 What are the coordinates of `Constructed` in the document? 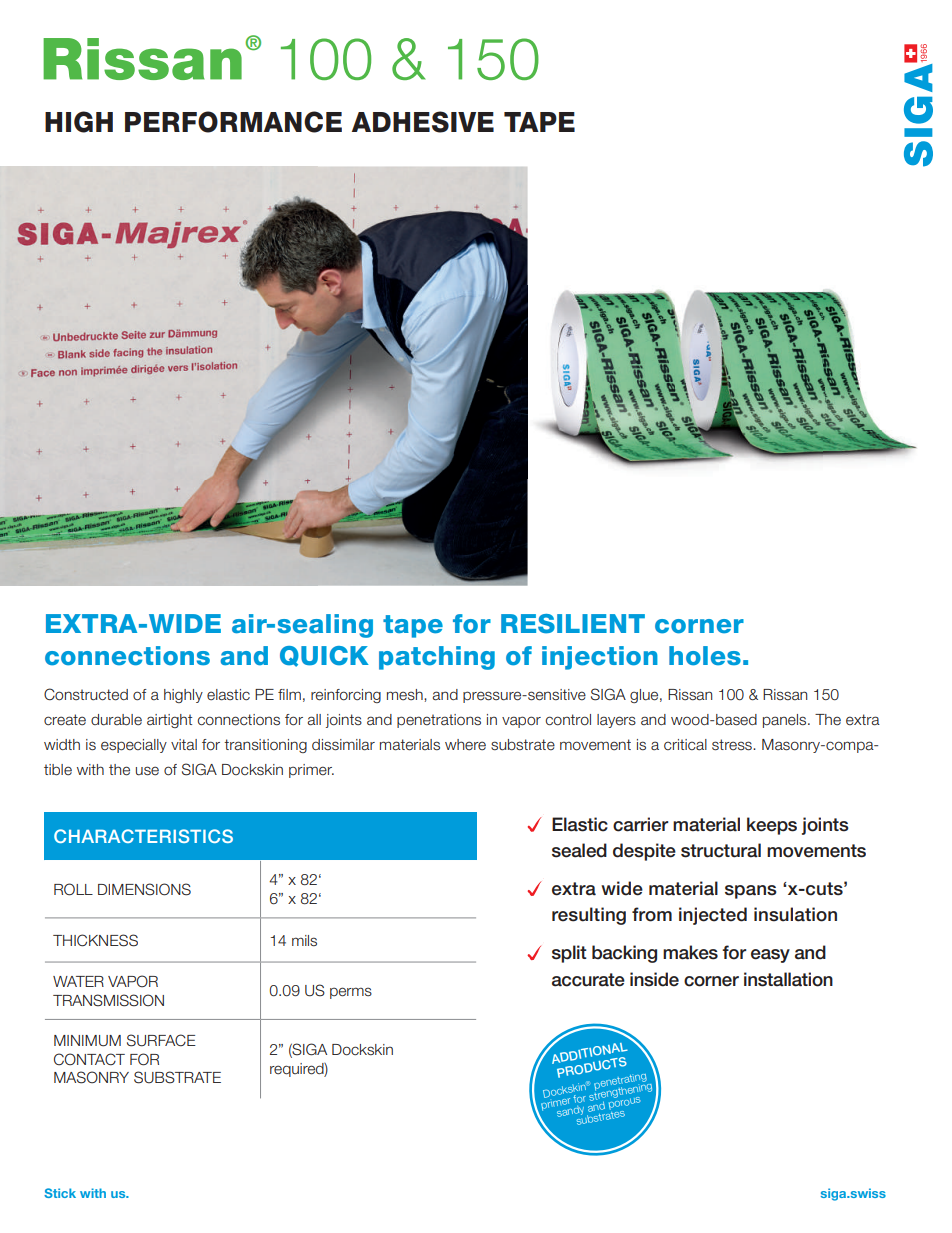 It's located at (86, 694).
